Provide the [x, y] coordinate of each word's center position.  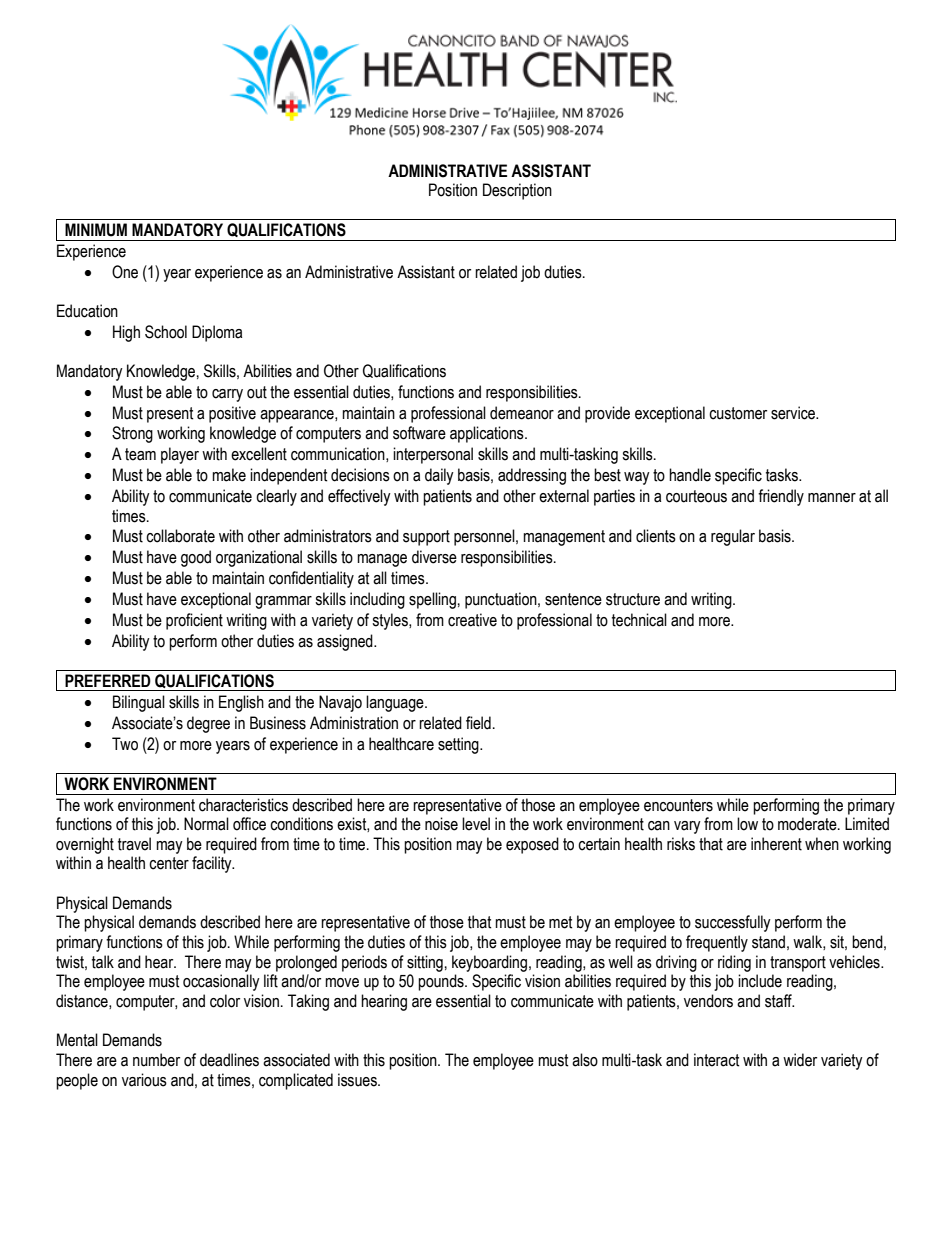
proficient [194, 621]
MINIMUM [96, 230]
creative [472, 620]
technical [639, 620]
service [794, 413]
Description [517, 191]
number [156, 1060]
